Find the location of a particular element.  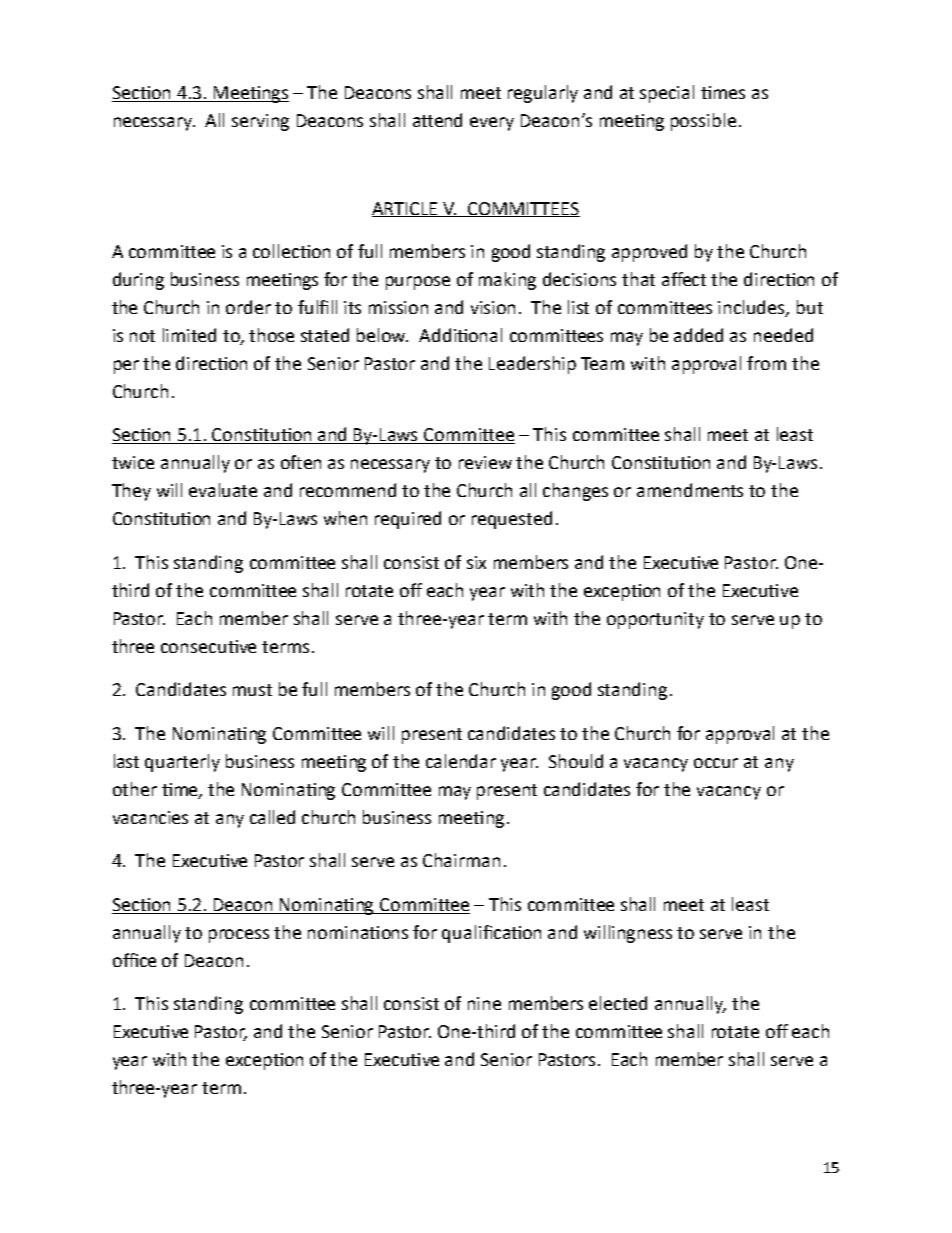

review is located at coordinates (485, 462).
